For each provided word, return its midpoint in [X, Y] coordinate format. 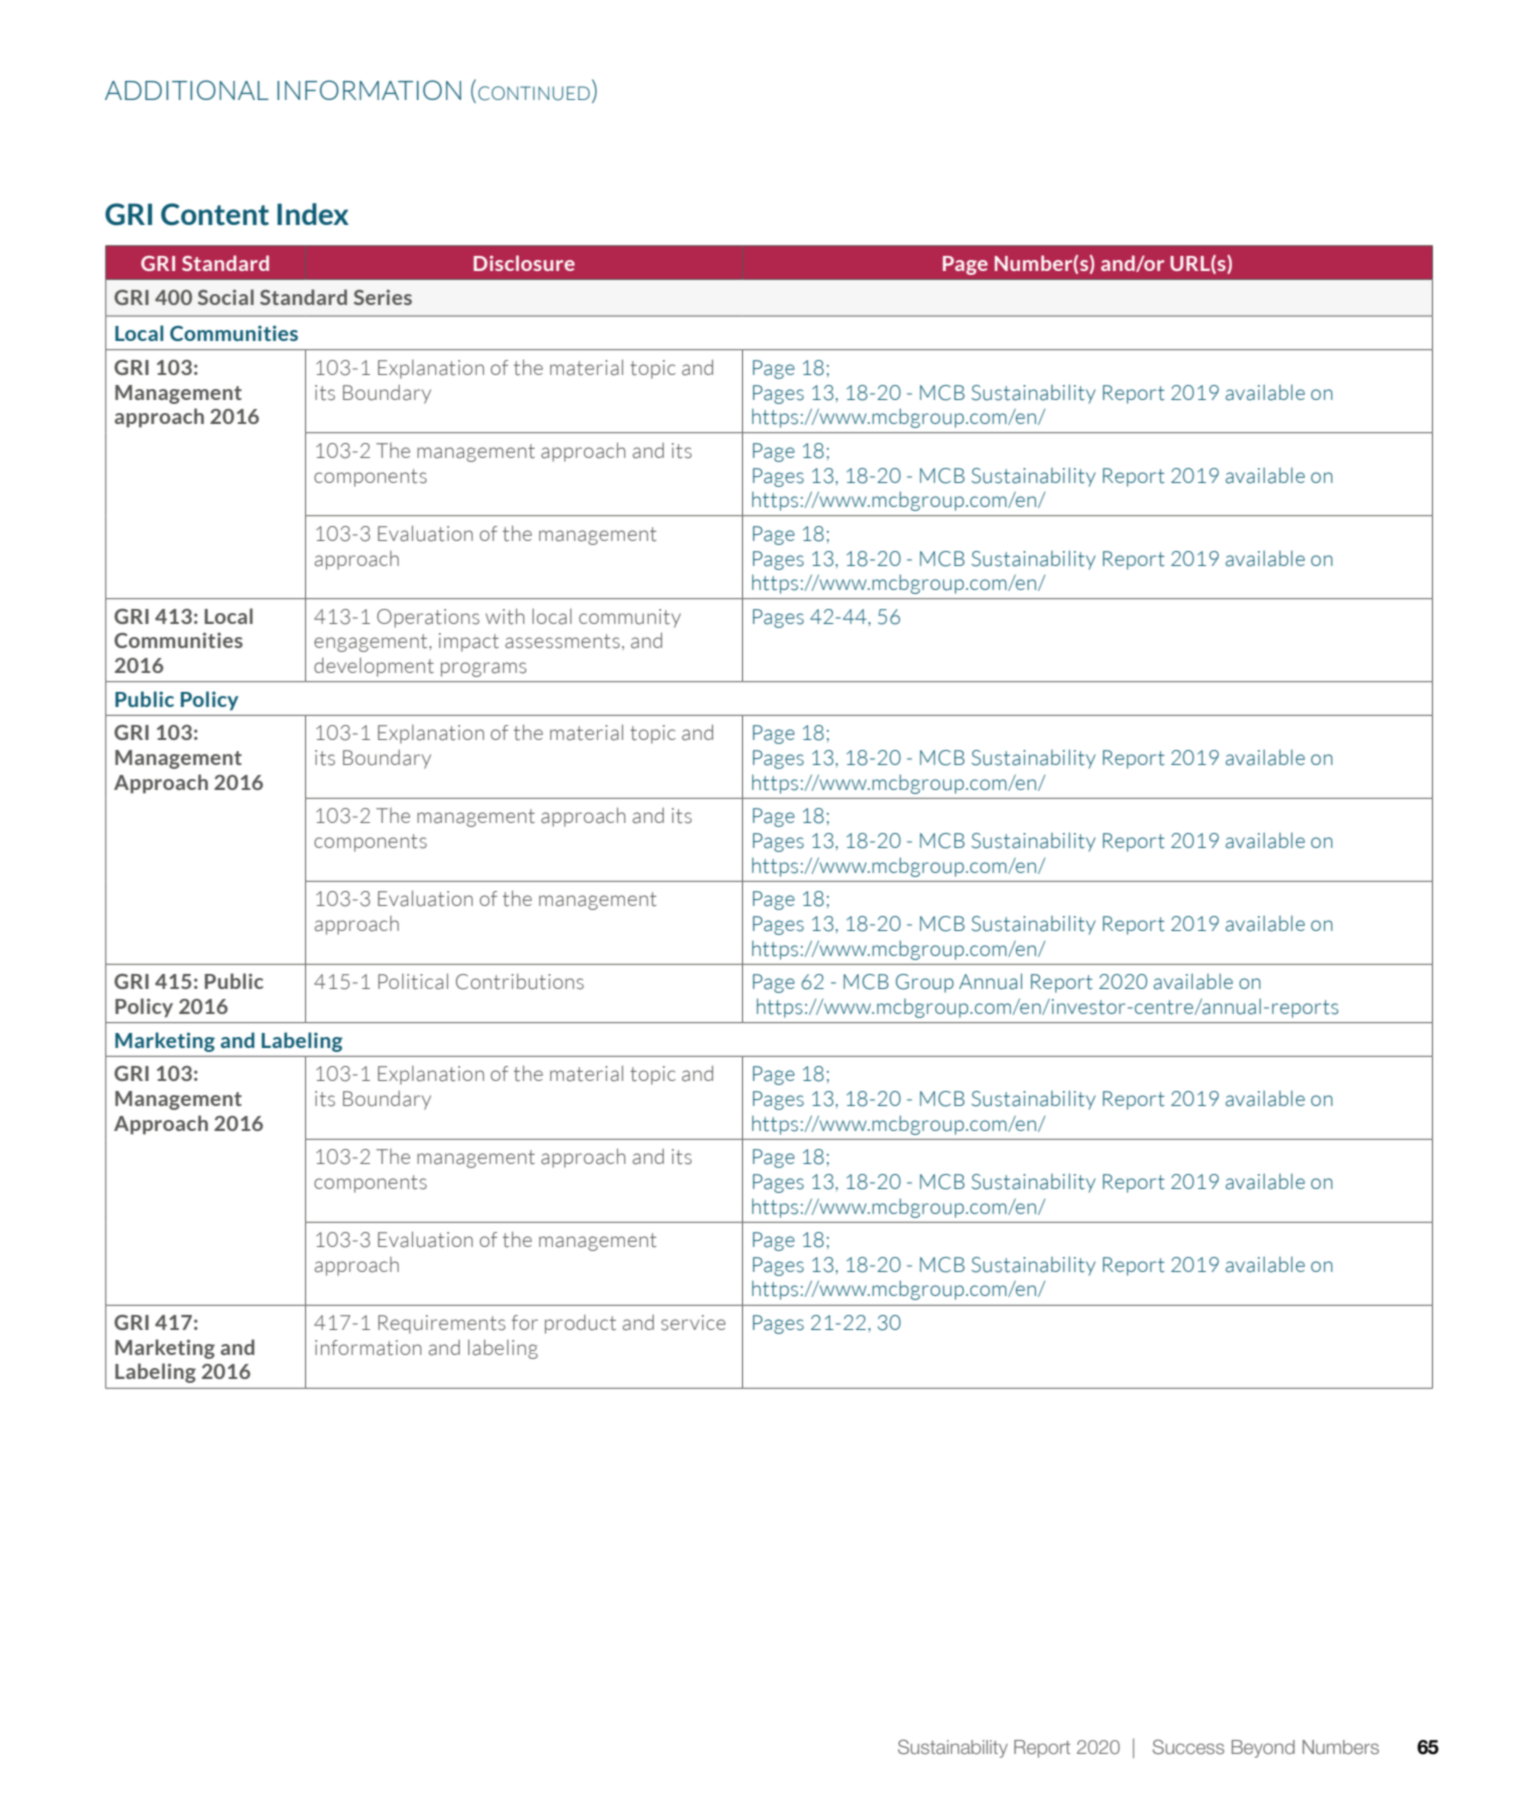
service [693, 1323]
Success [1188, 1746]
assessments [562, 641]
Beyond [1263, 1749]
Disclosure [524, 263]
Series [383, 297]
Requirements [442, 1324]
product [580, 1324]
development [374, 667]
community [630, 618]
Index [313, 214]
